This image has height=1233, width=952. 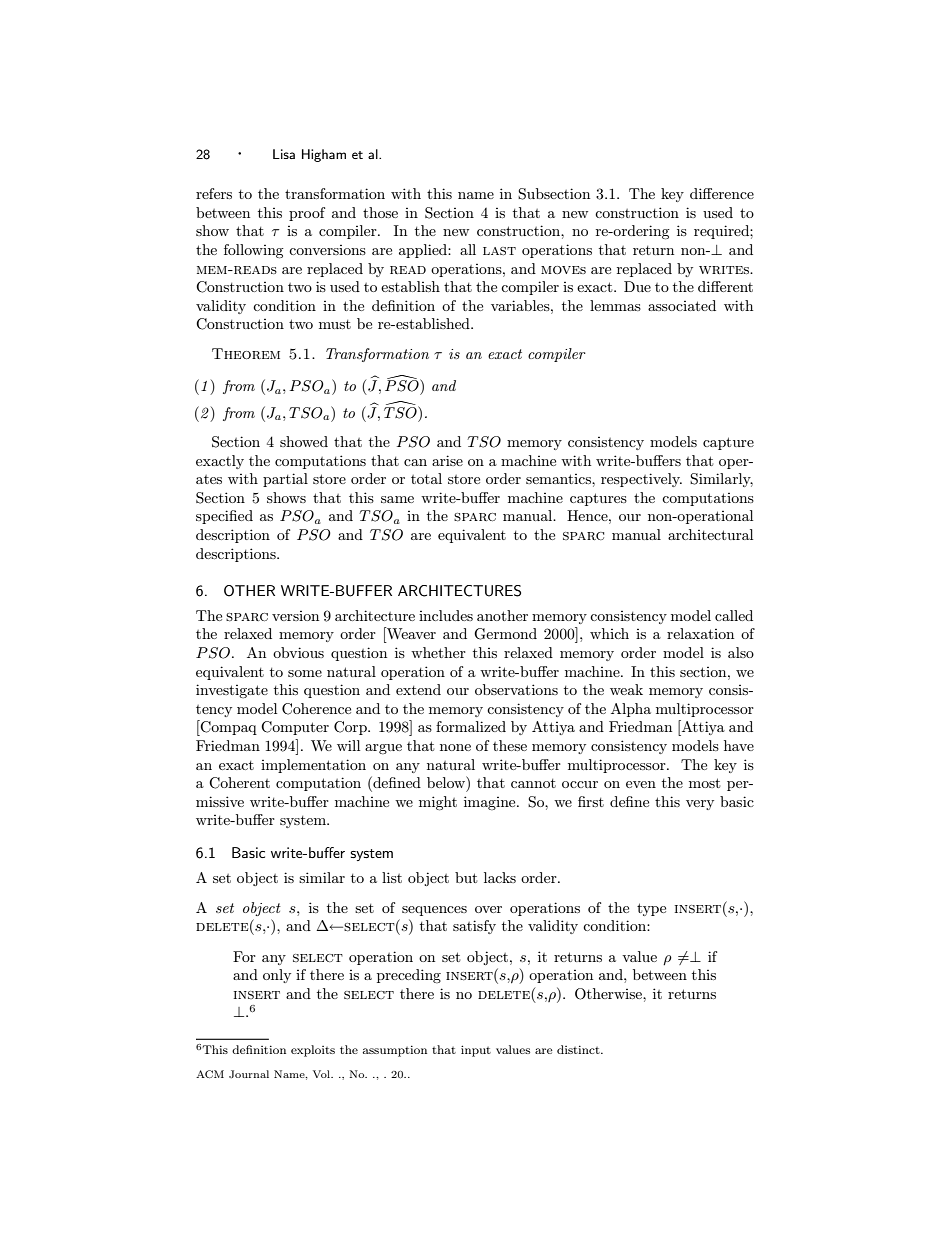 I want to click on last, so click(x=499, y=251).
